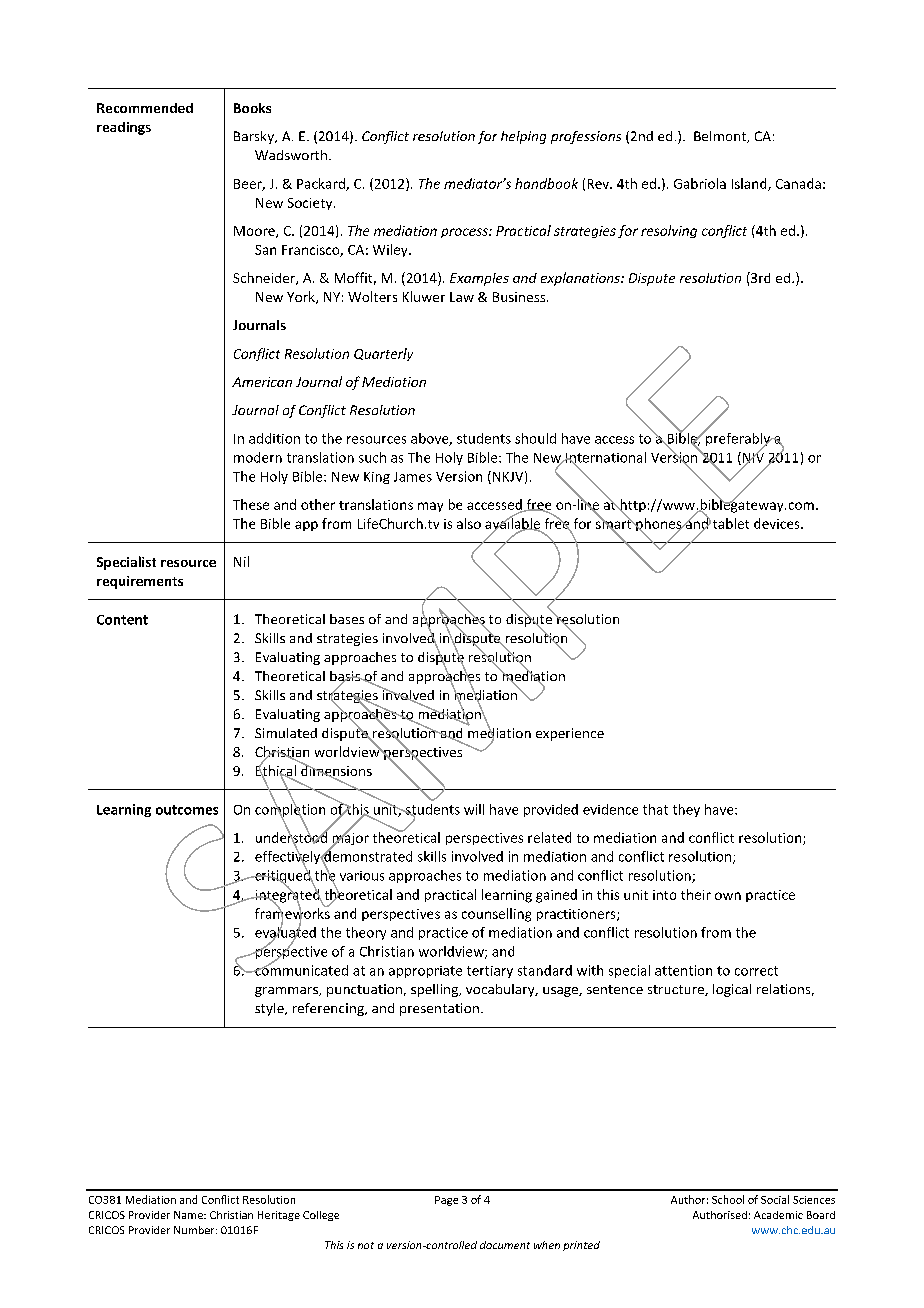 This document has height=1308, width=924. I want to click on helping, so click(523, 137).
